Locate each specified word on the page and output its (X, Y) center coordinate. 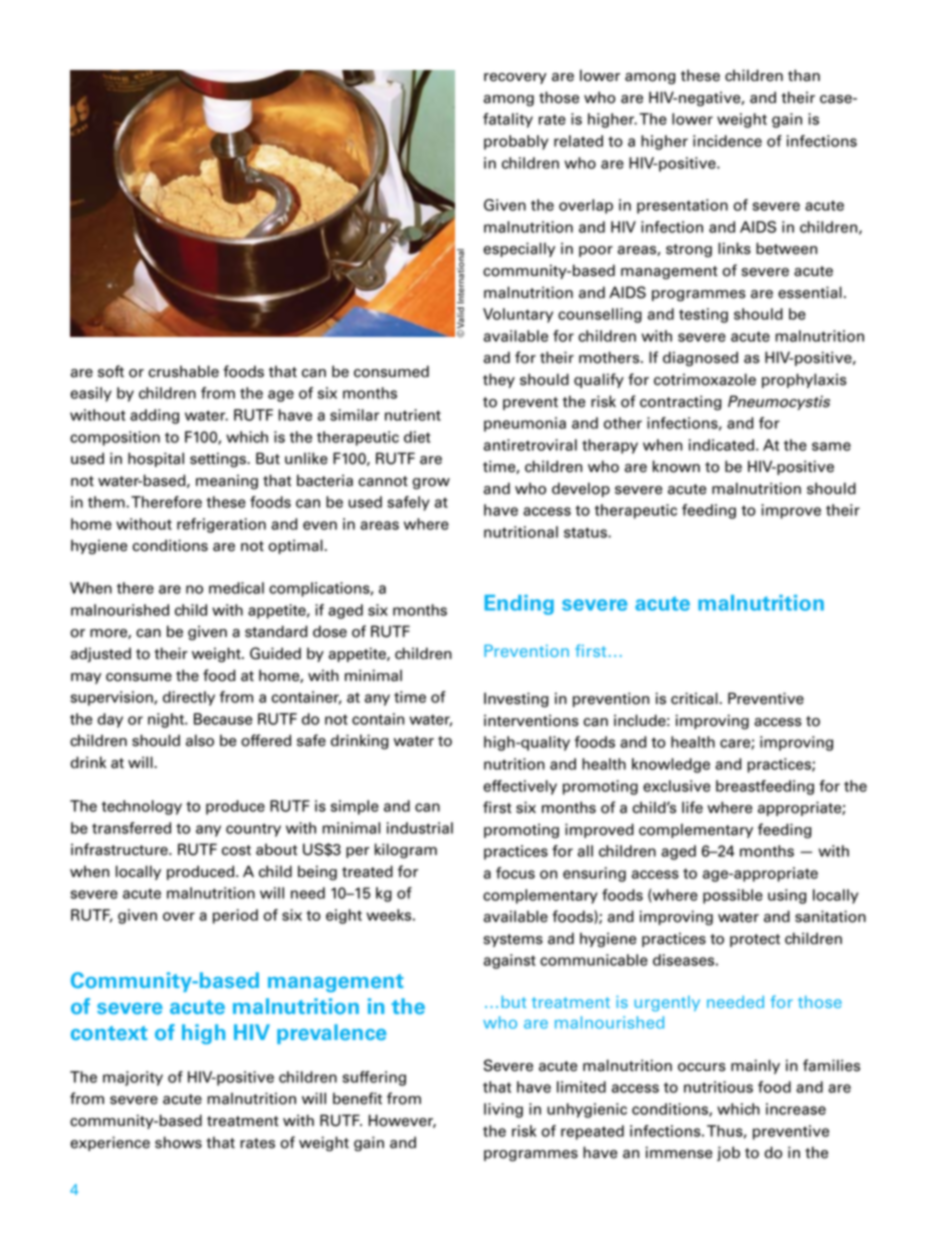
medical (236, 588)
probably (516, 142)
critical (694, 698)
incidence (727, 141)
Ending (519, 605)
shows (178, 1142)
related (578, 141)
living (503, 1110)
